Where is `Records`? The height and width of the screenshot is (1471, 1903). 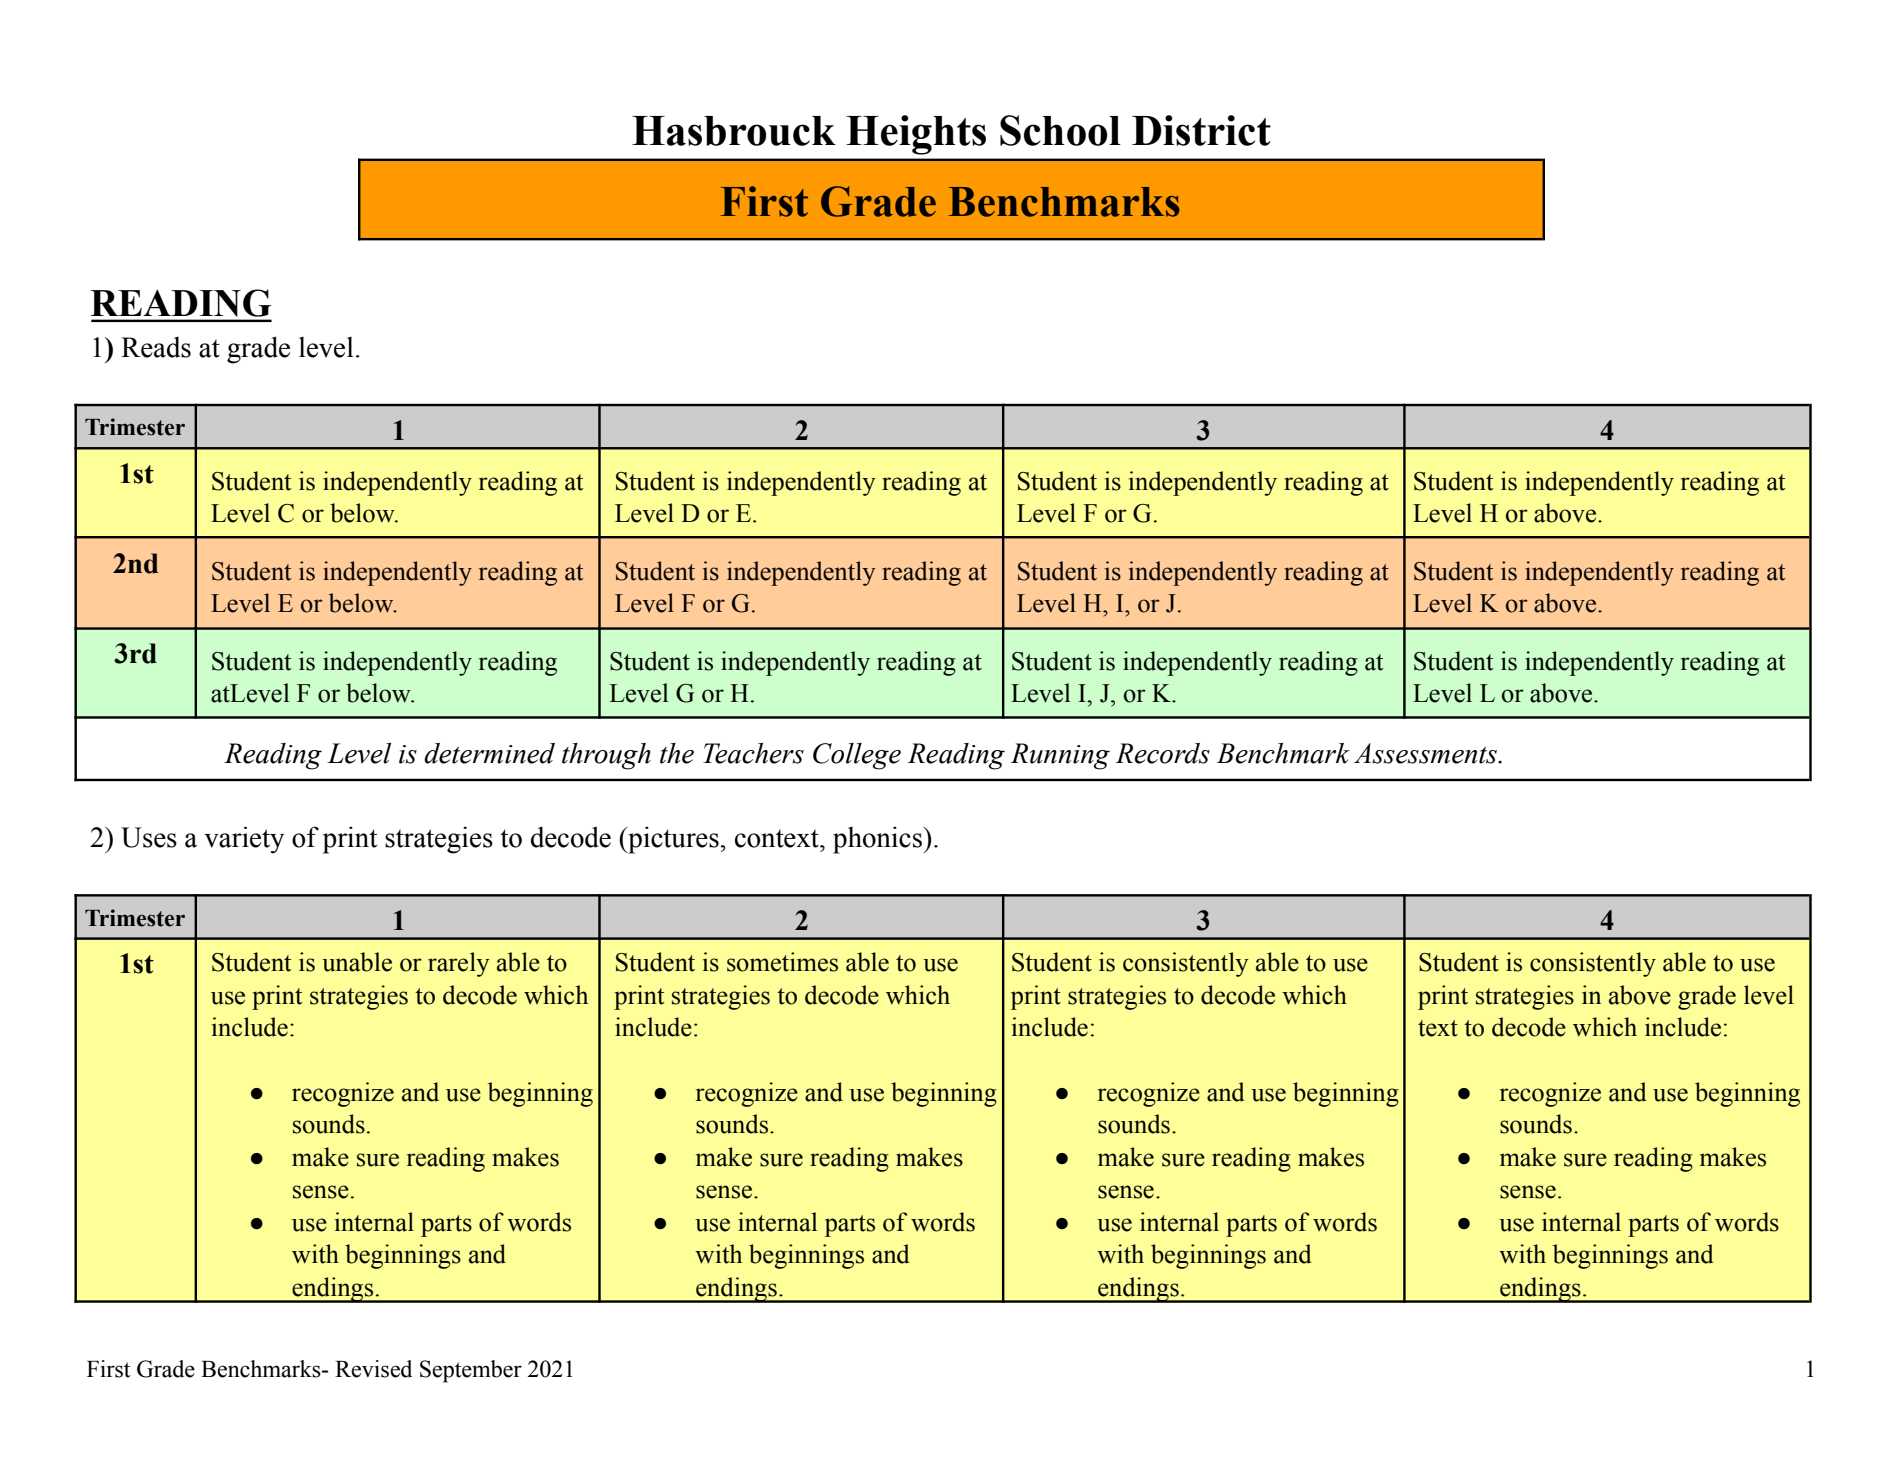 Records is located at coordinates (1163, 753).
